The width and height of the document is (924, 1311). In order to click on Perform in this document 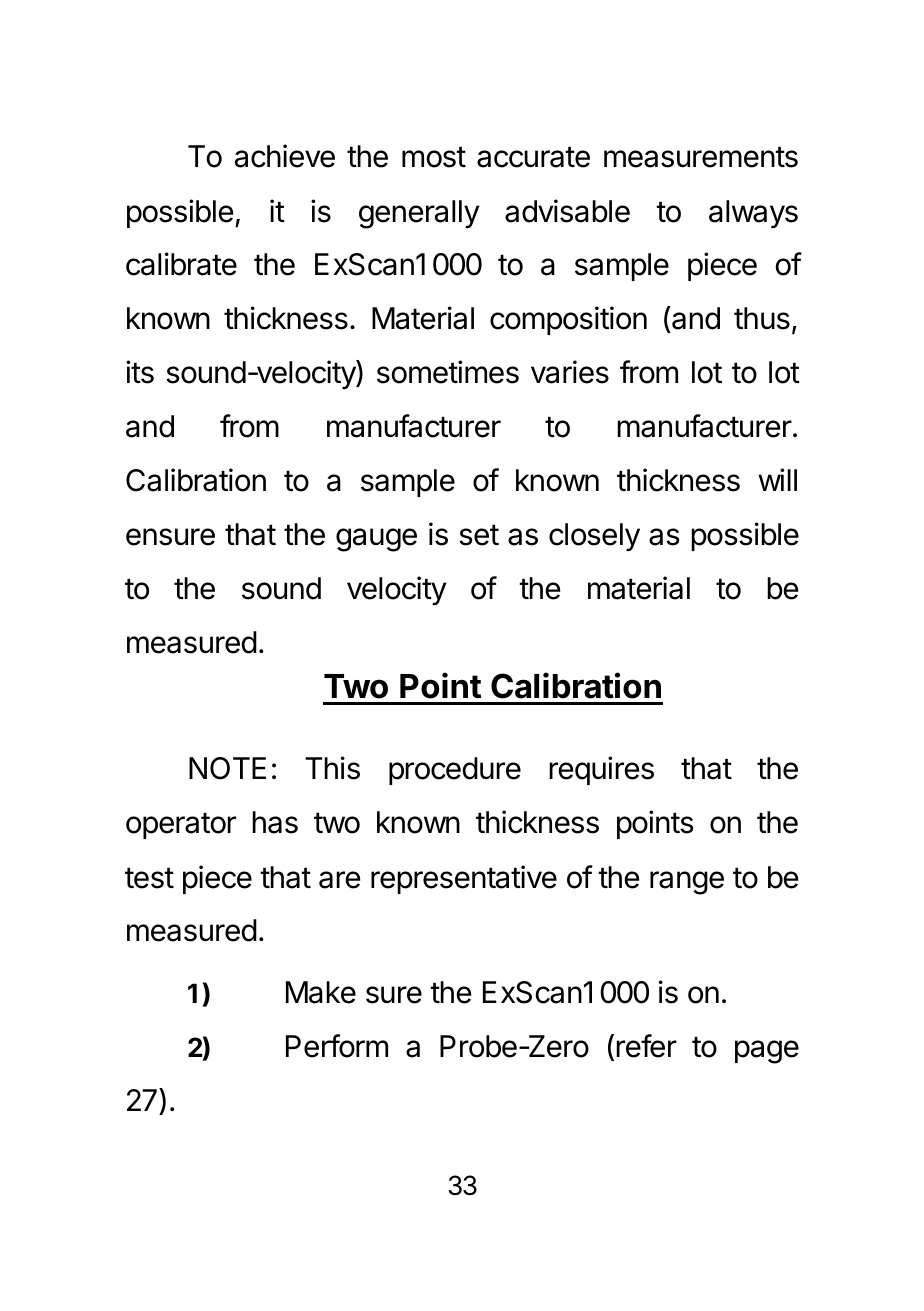, I will do `click(337, 1046)`.
